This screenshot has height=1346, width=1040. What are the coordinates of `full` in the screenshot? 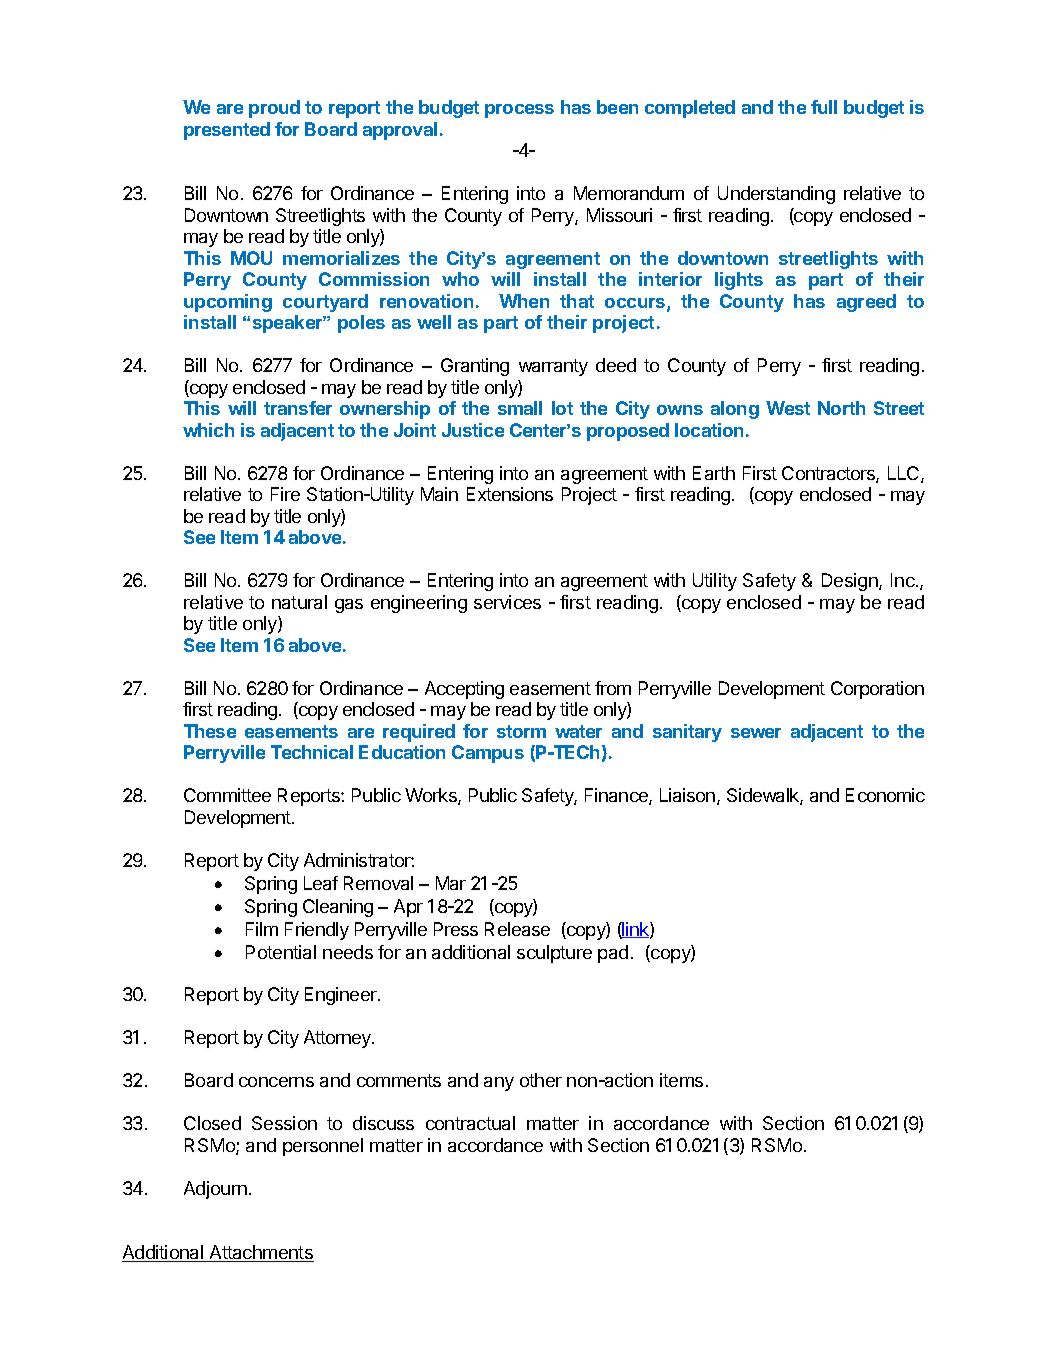 It's located at (824, 107).
